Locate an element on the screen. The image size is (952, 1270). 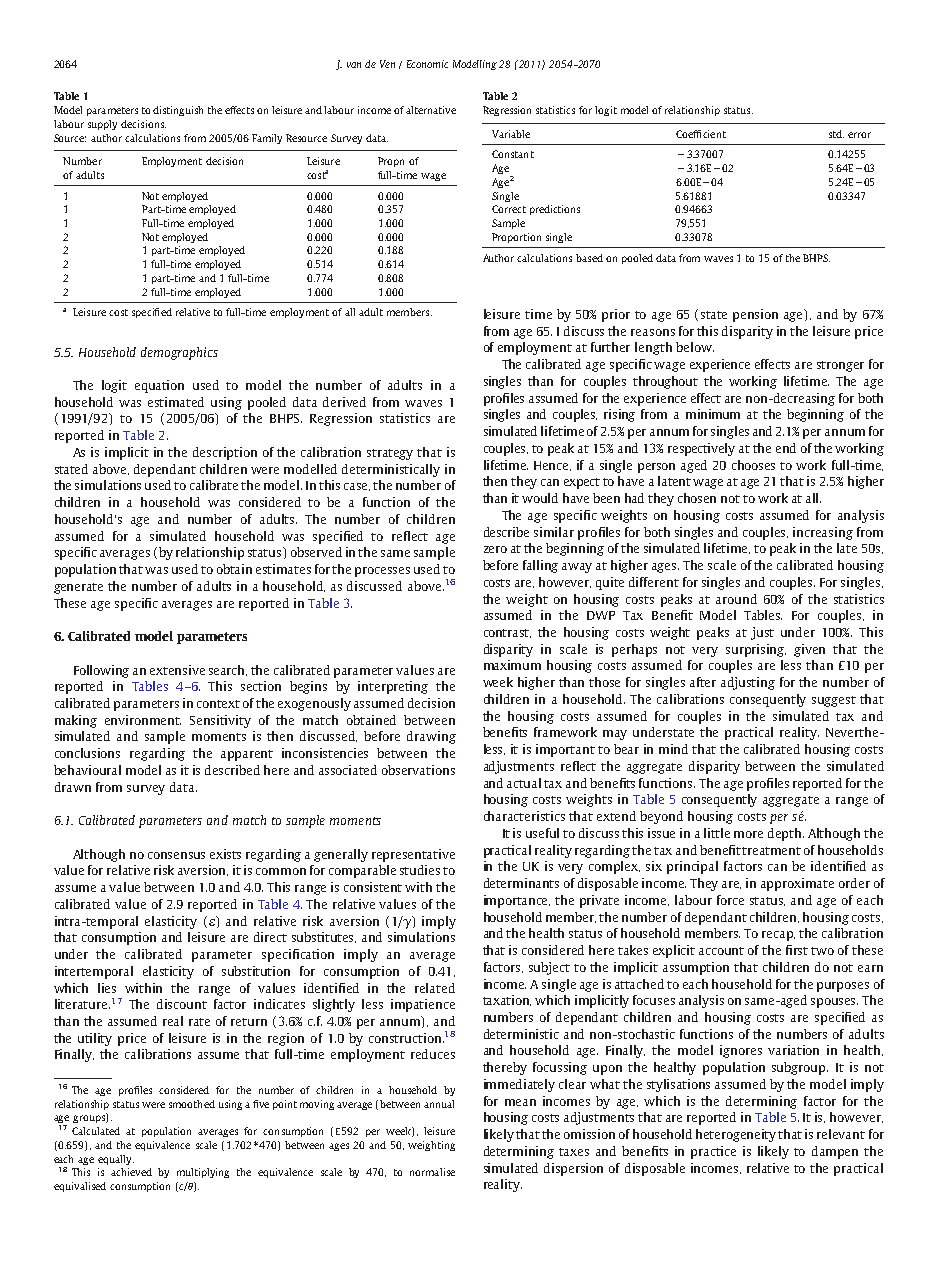
approximate is located at coordinates (797, 884).
